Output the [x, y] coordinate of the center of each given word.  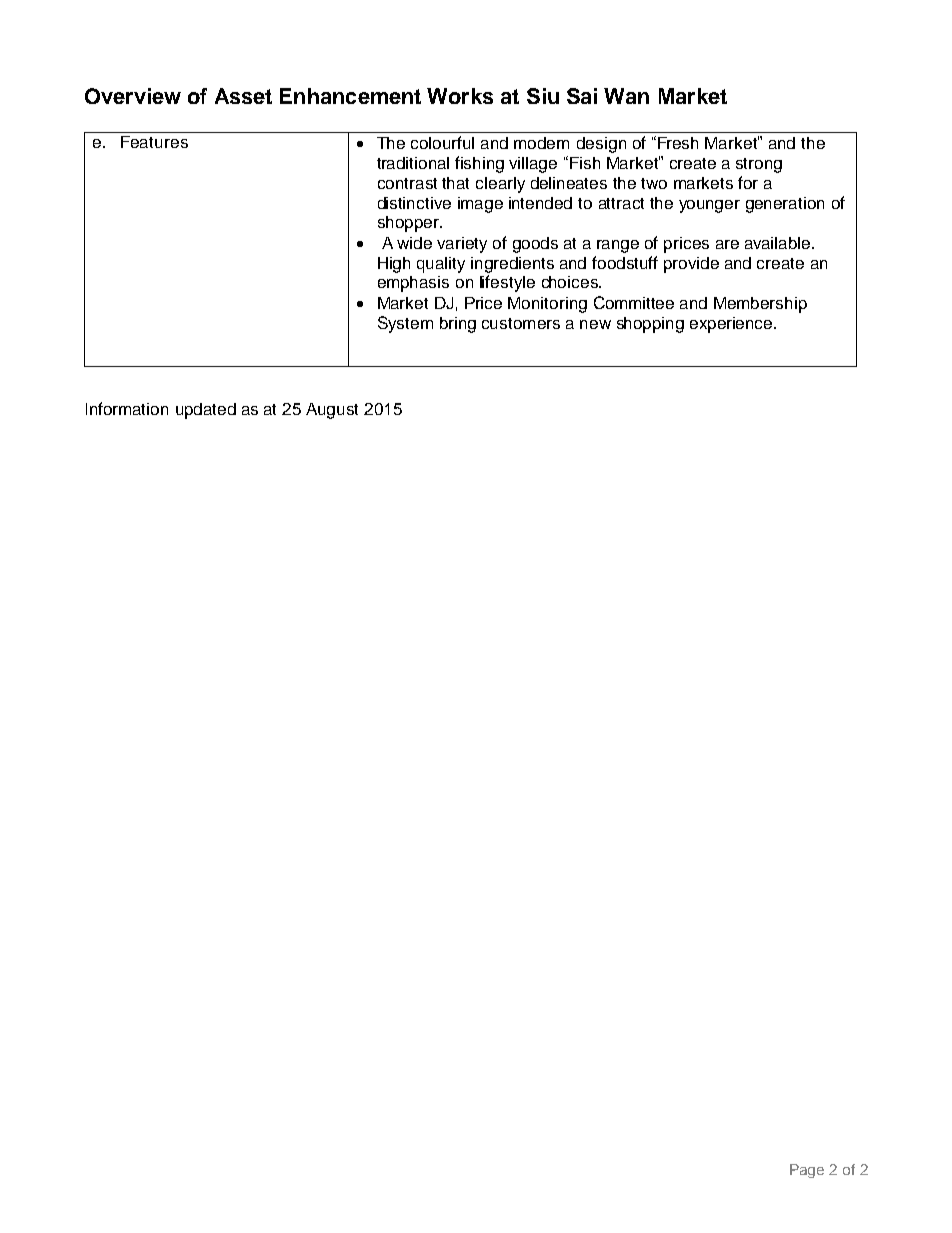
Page [807, 1171]
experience [732, 325]
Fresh [678, 143]
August [332, 411]
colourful [442, 142]
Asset [243, 96]
